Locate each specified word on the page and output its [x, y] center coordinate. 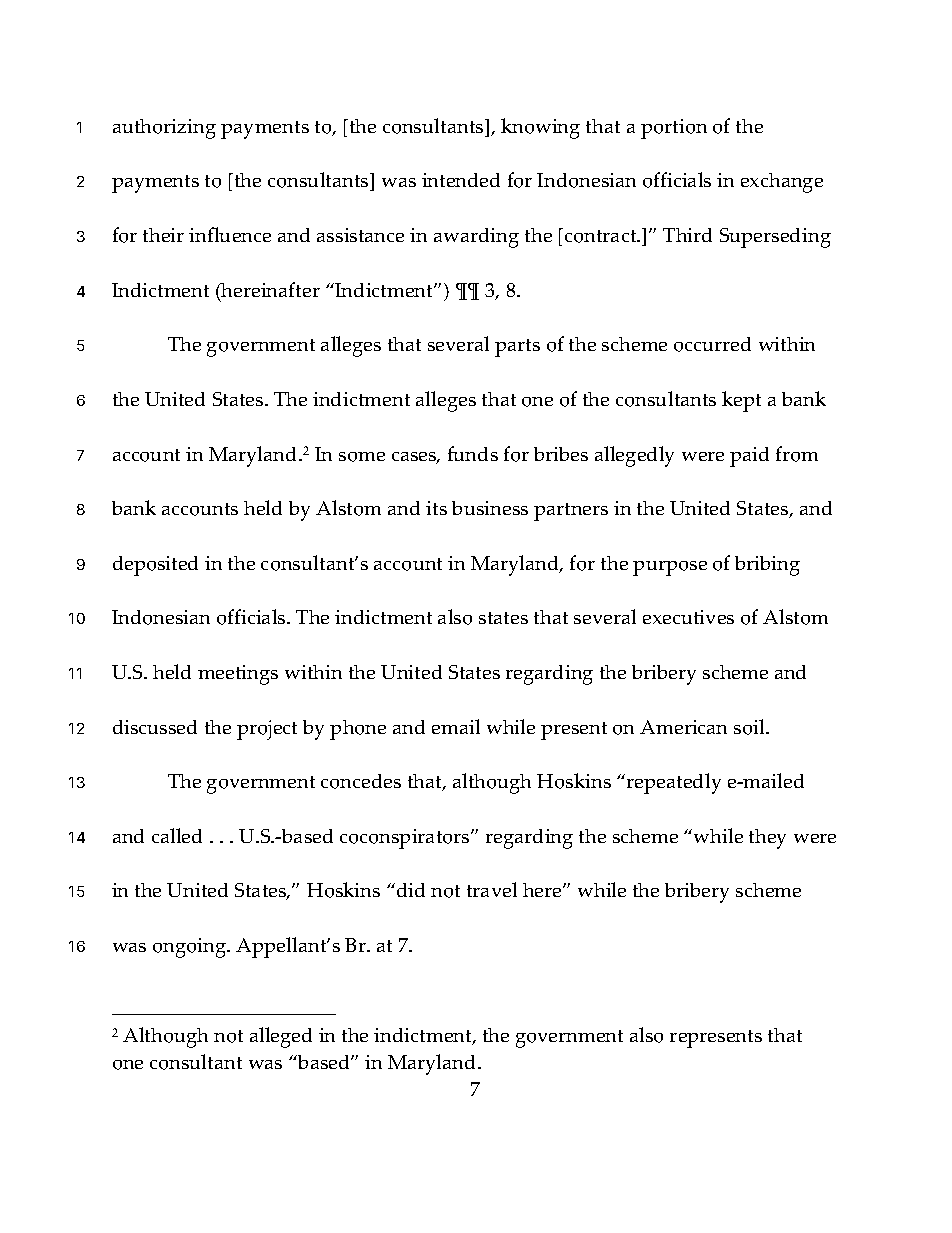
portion [674, 129]
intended [461, 180]
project [267, 730]
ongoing [191, 948]
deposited [155, 566]
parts [517, 348]
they [767, 839]
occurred [712, 344]
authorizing [164, 129]
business [490, 508]
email [456, 726]
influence [230, 234]
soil [750, 727]
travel [492, 889]
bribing [767, 566]
